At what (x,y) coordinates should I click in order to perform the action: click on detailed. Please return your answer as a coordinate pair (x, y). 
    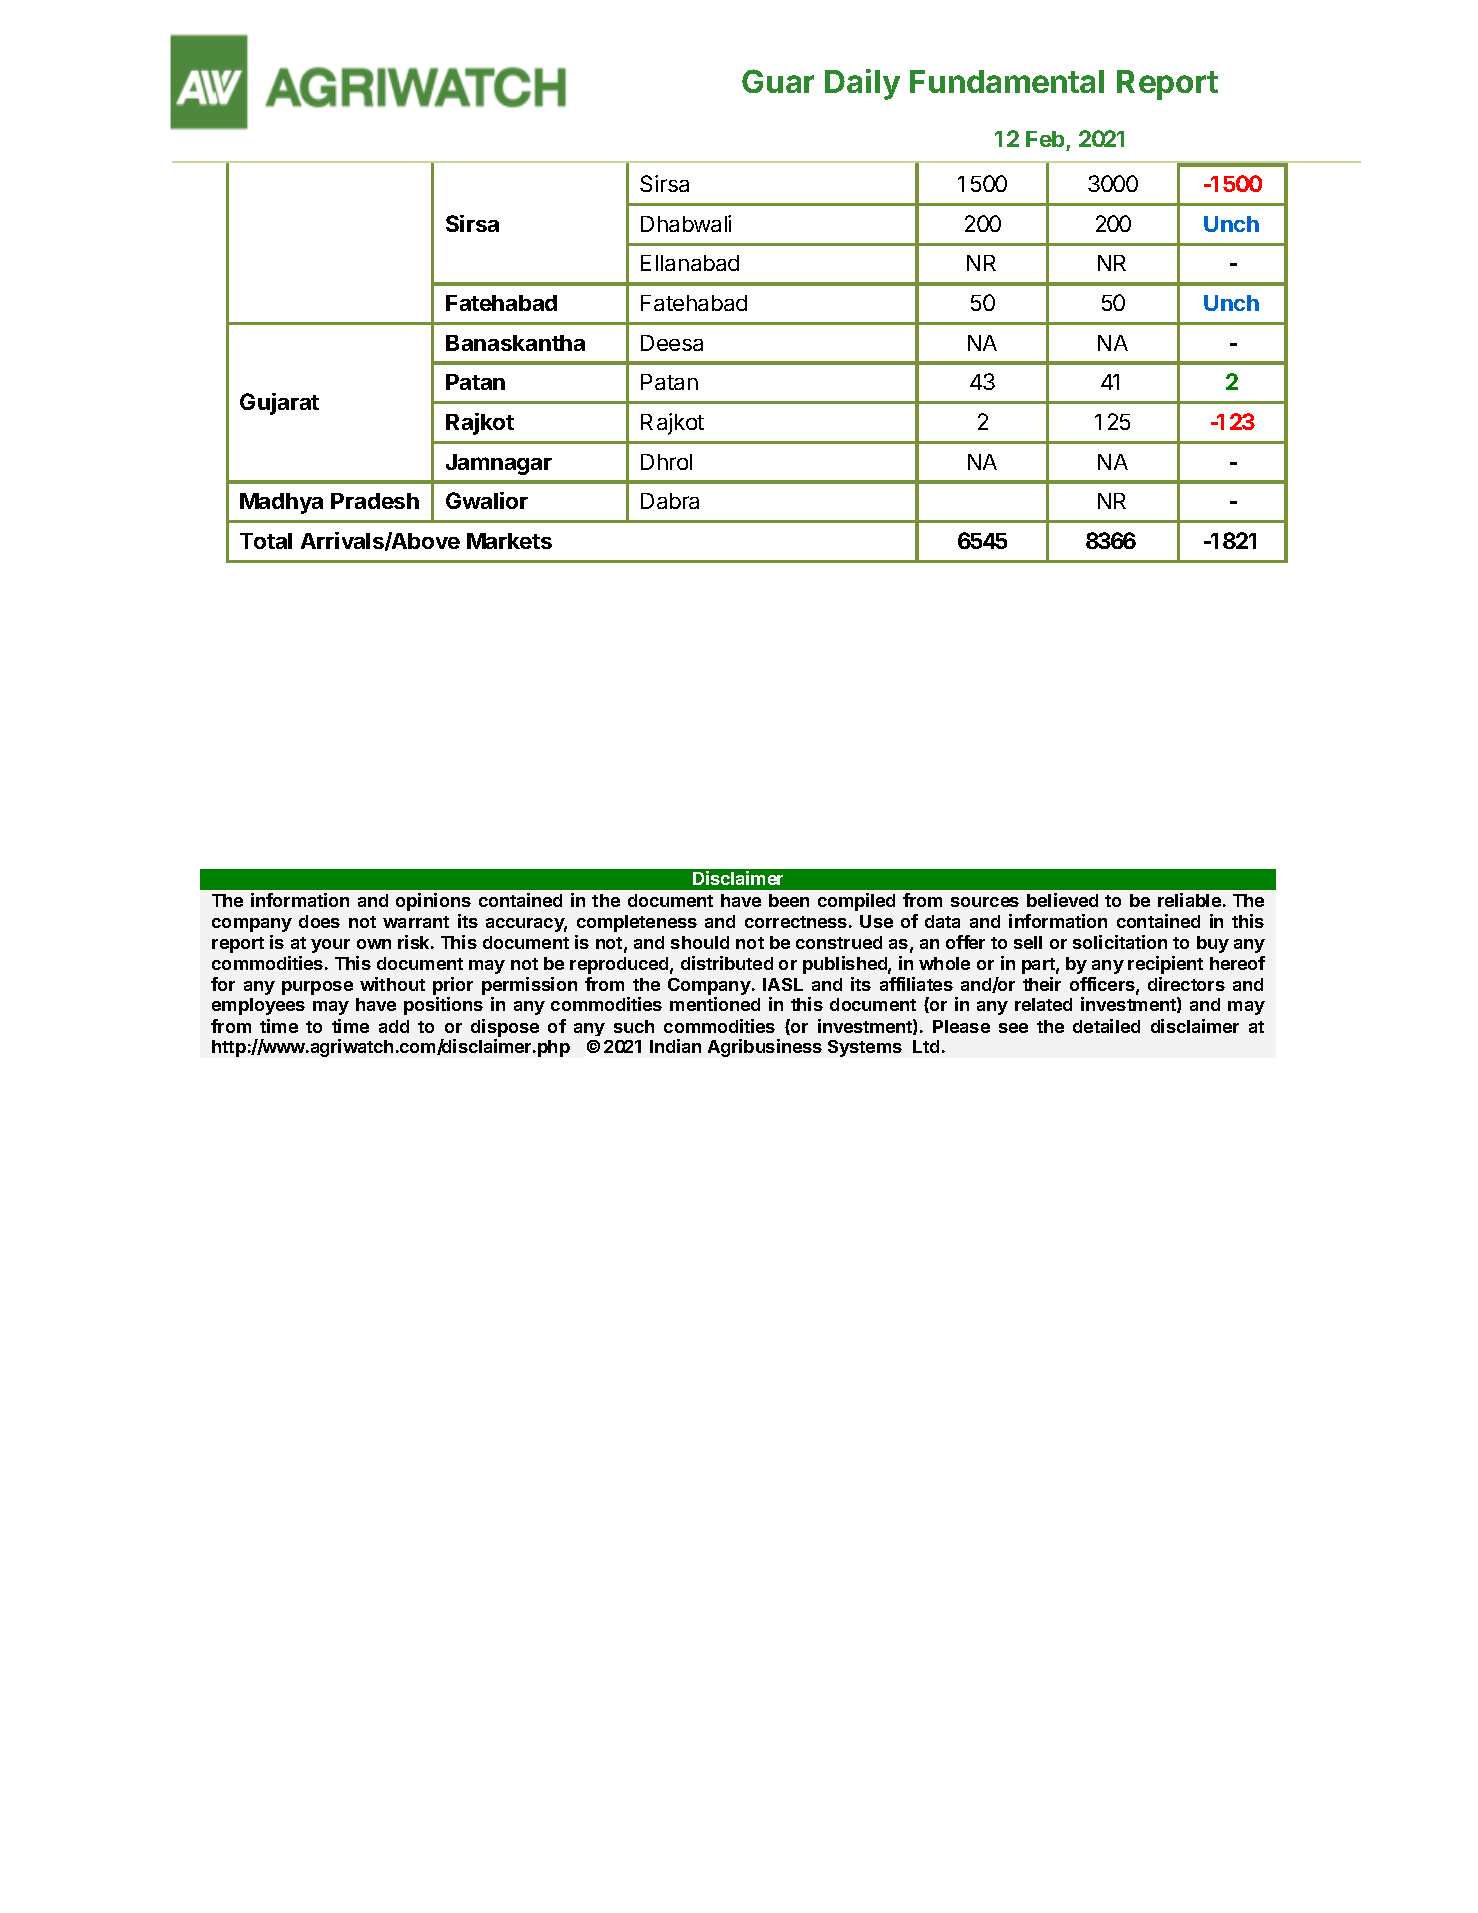
    Looking at the image, I should click on (1106, 1026).
